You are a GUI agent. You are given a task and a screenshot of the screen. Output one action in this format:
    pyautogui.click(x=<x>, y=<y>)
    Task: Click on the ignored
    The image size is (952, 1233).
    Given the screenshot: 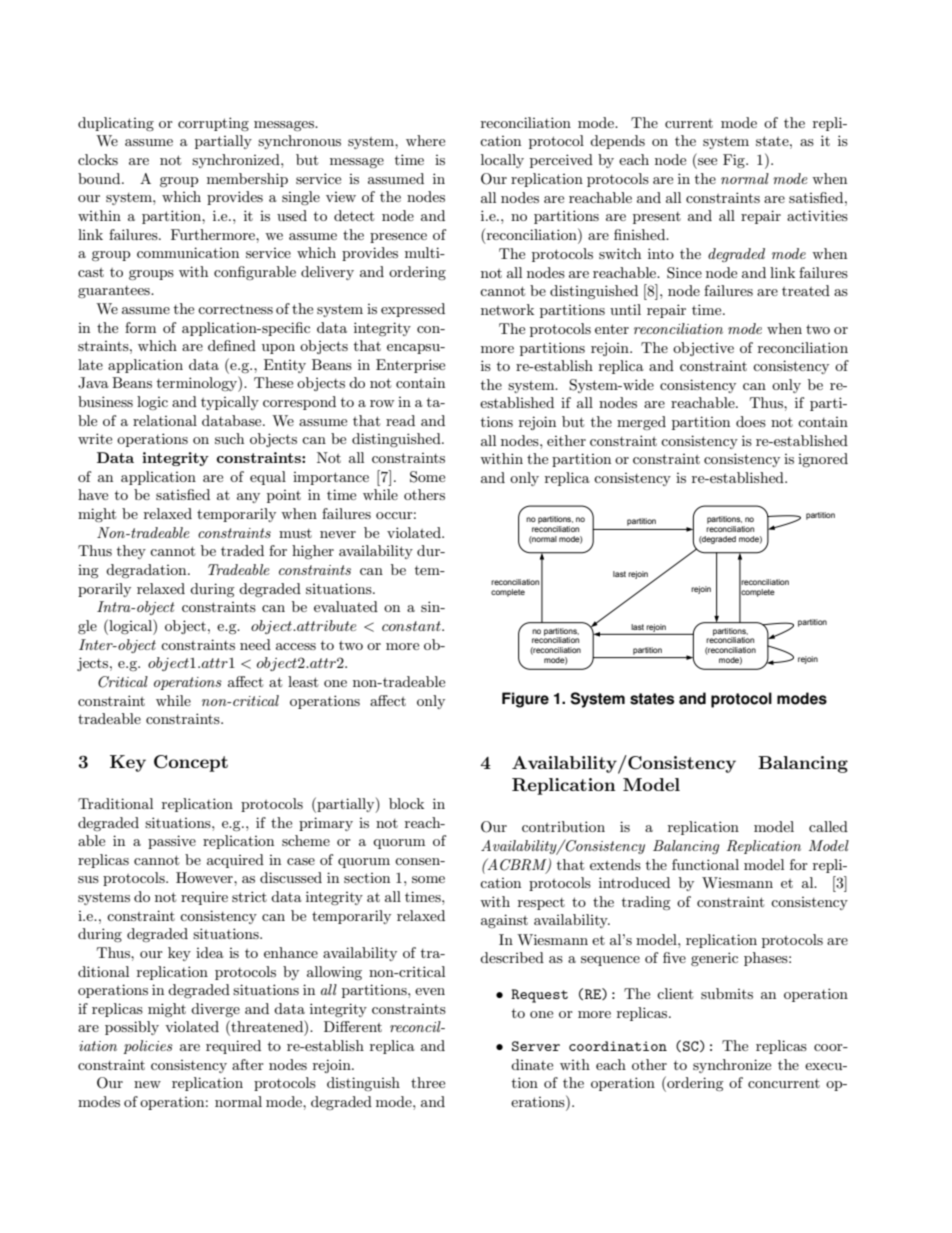 What is the action you would take?
    pyautogui.click(x=823, y=460)
